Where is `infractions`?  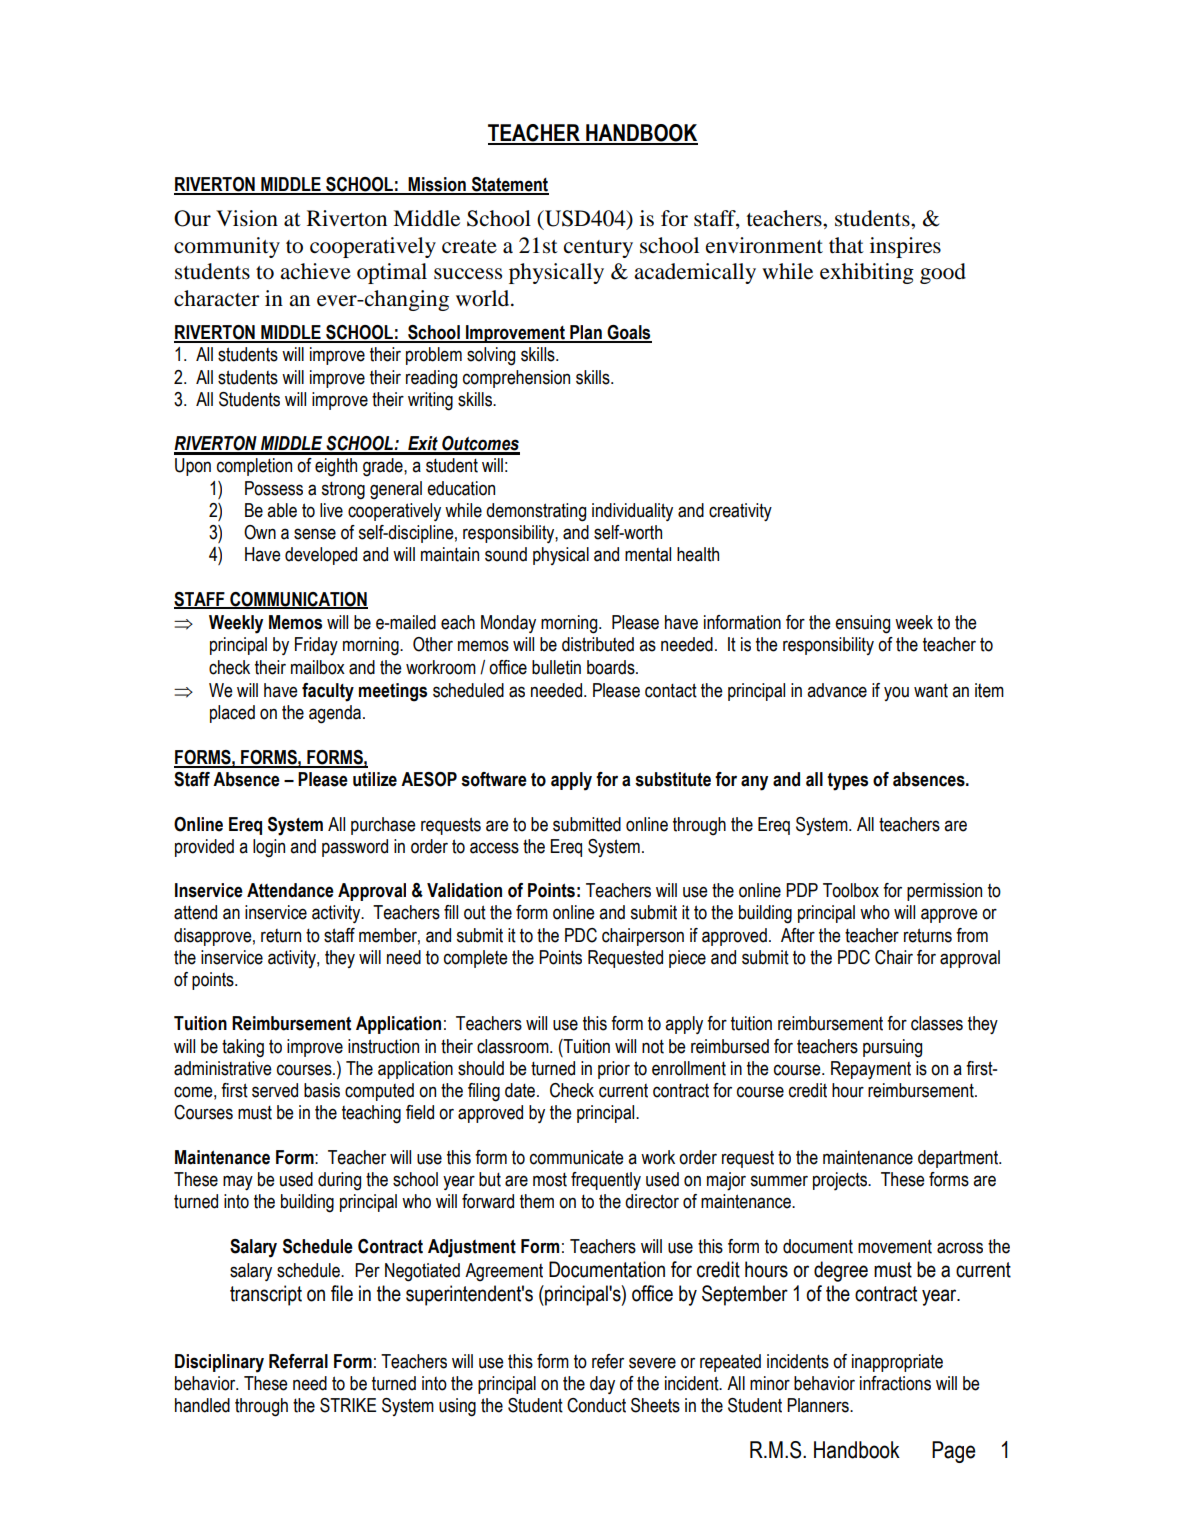
infractions is located at coordinates (895, 1383).
